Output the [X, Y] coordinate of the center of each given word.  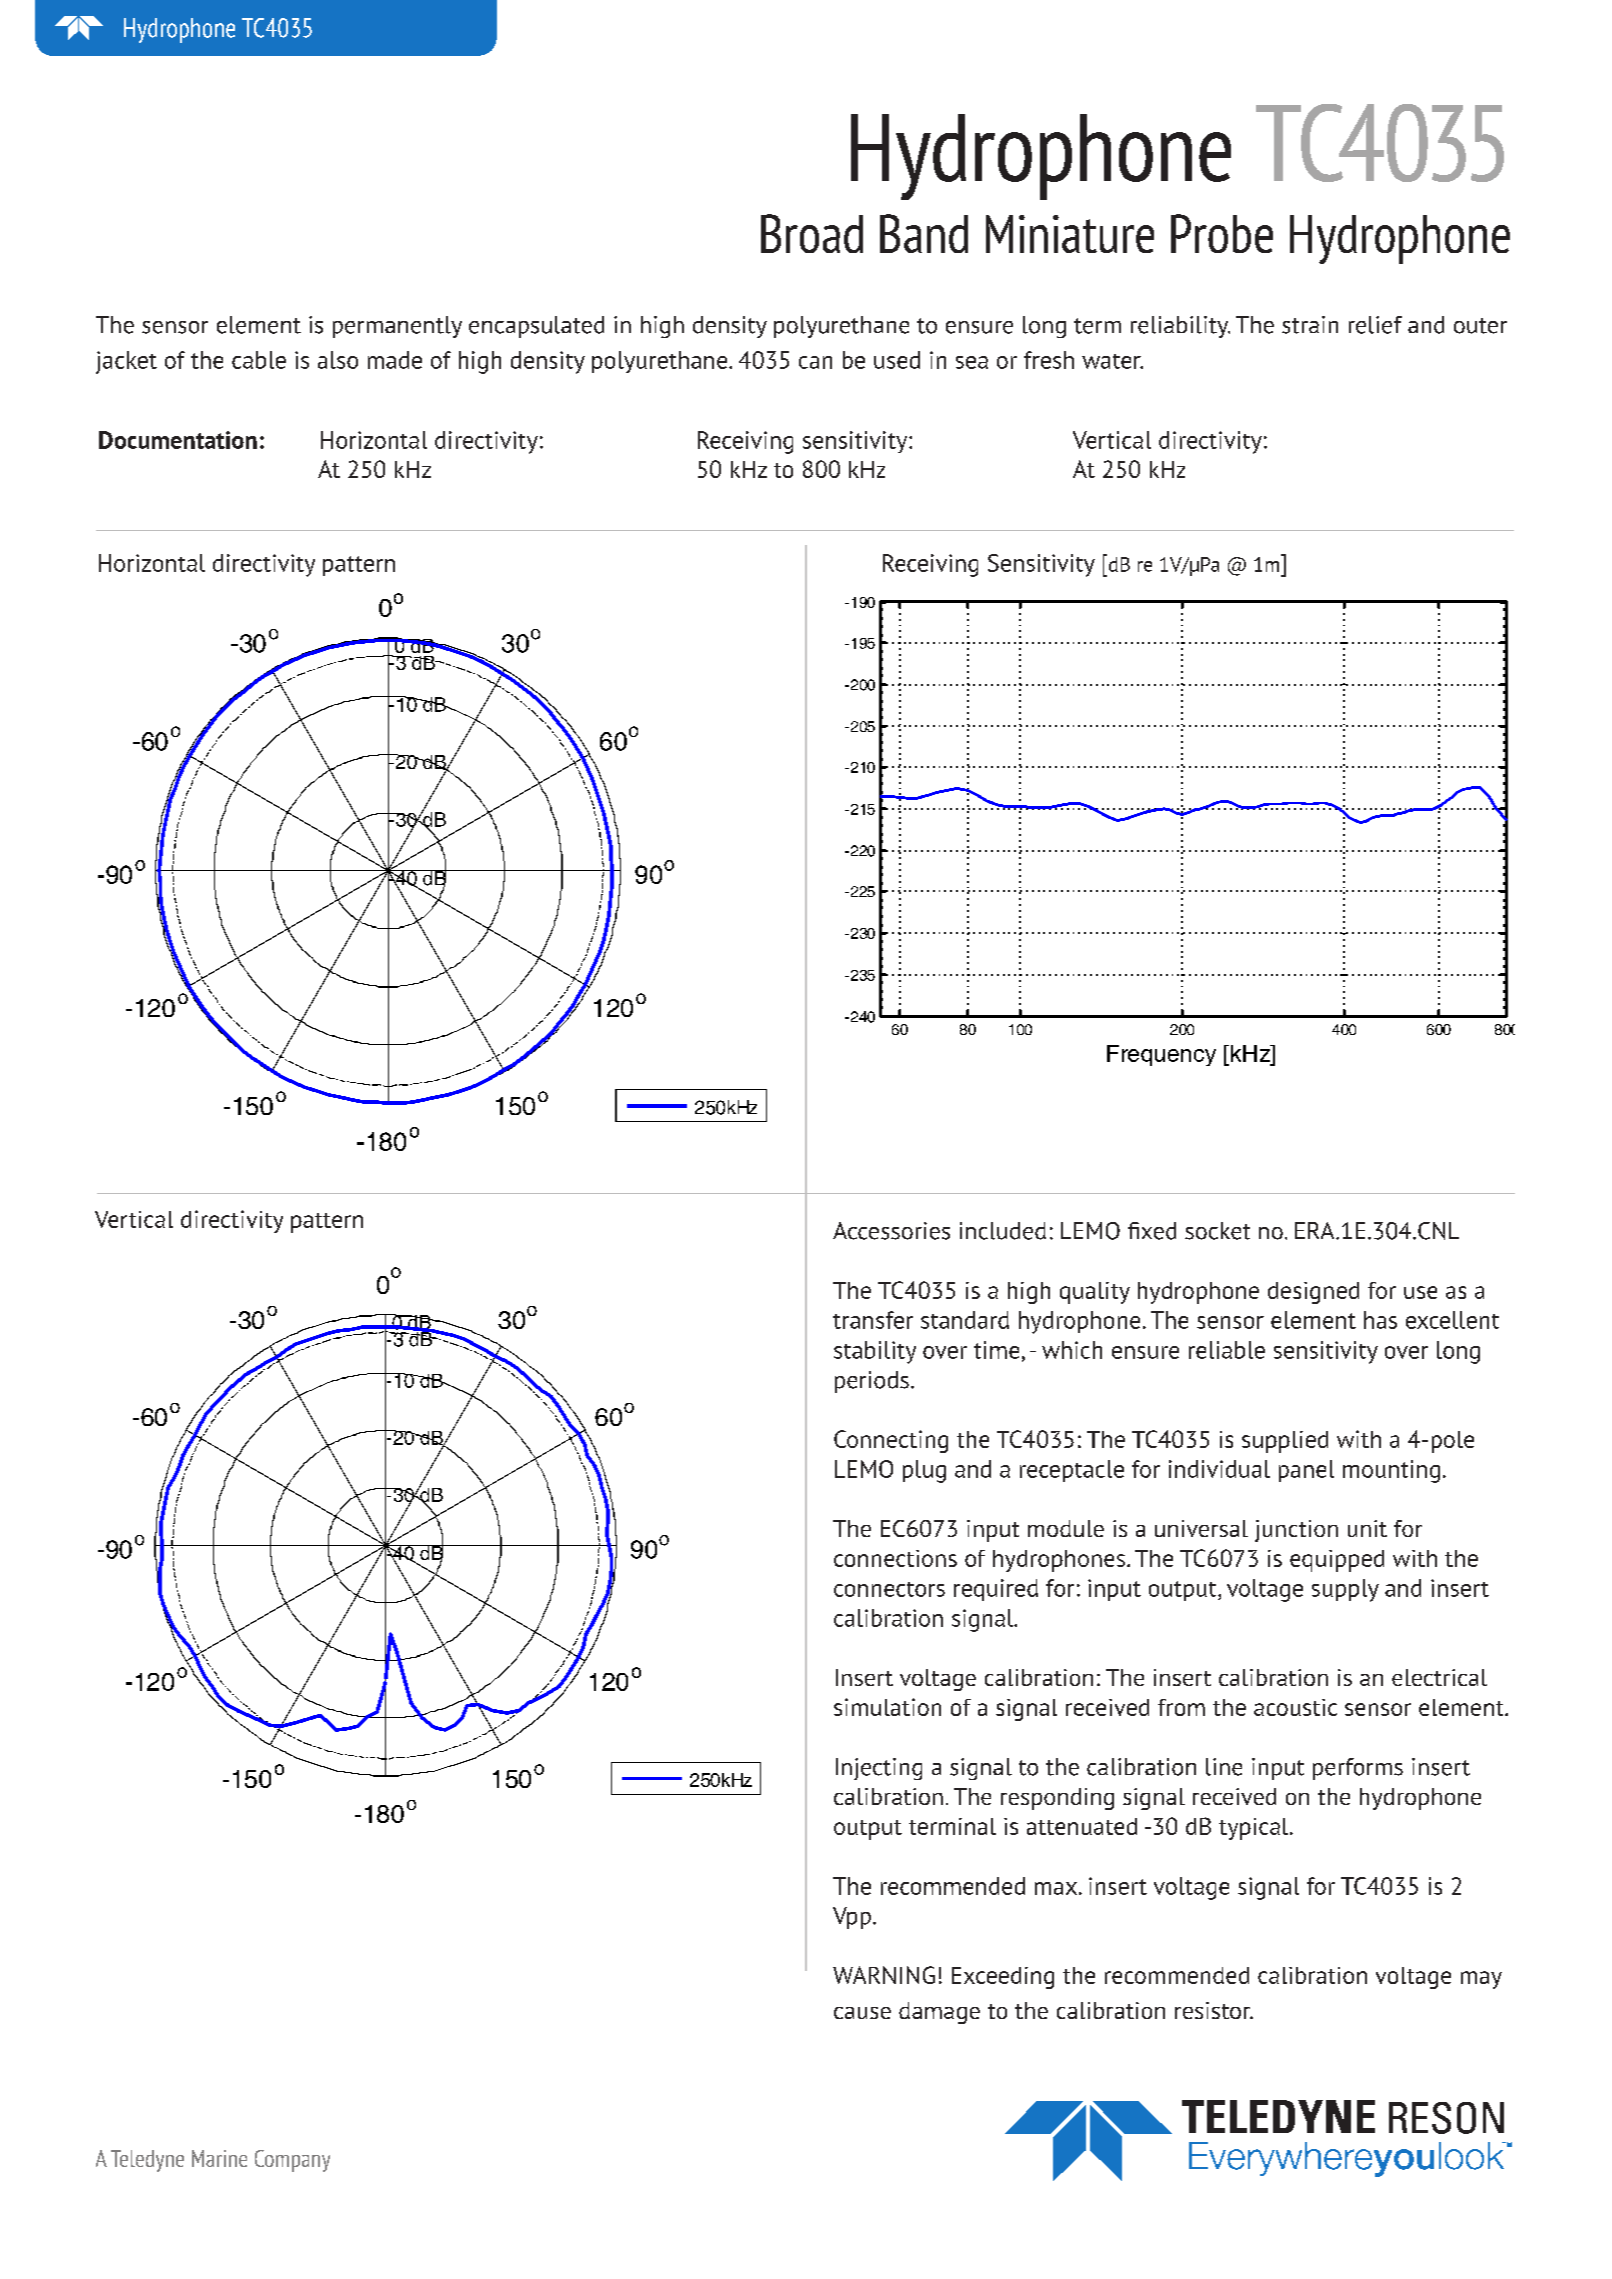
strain [1310, 325]
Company [292, 2161]
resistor [1214, 2010]
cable [259, 360]
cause [862, 2013]
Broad [812, 233]
